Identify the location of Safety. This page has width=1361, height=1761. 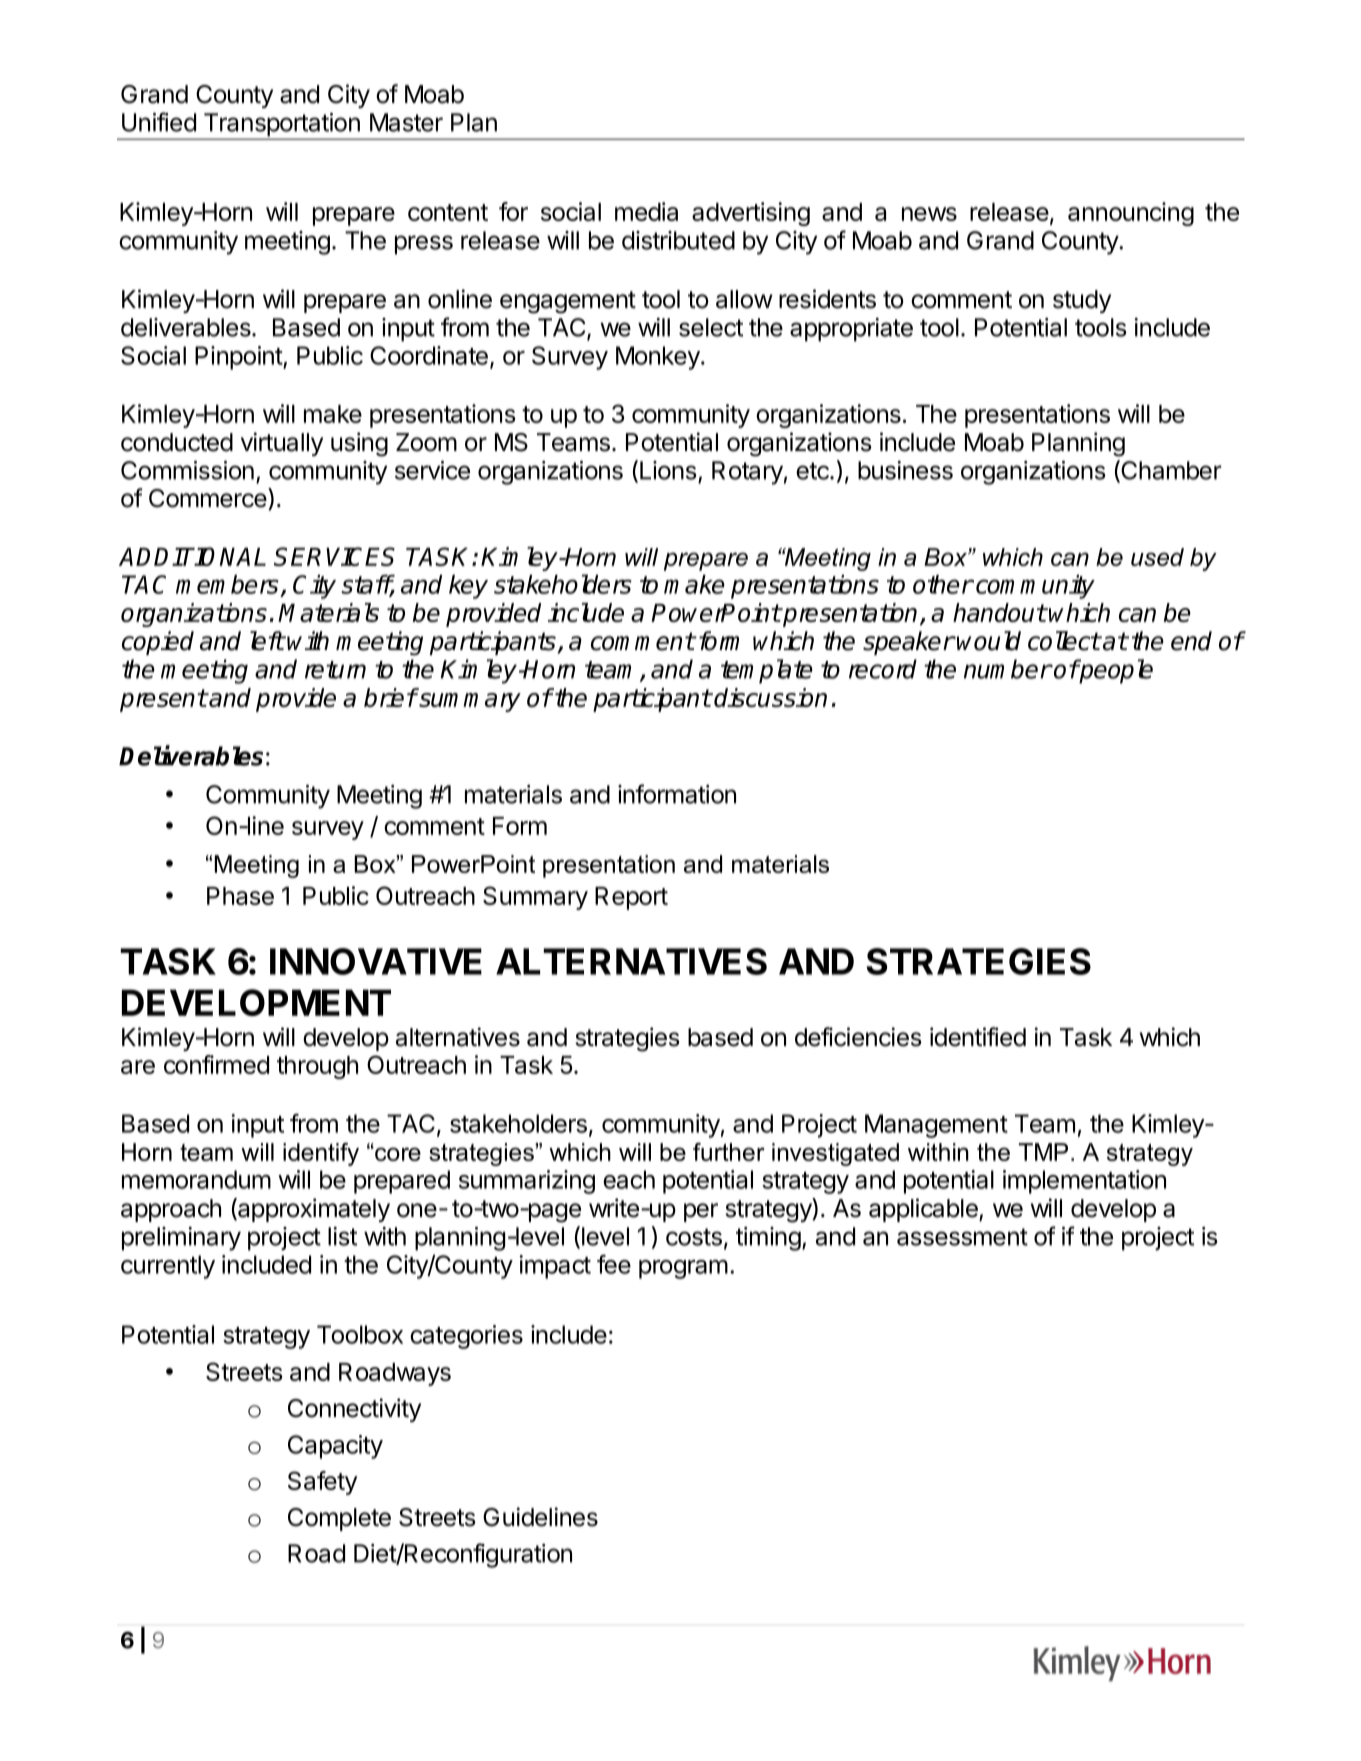
(322, 1483).
